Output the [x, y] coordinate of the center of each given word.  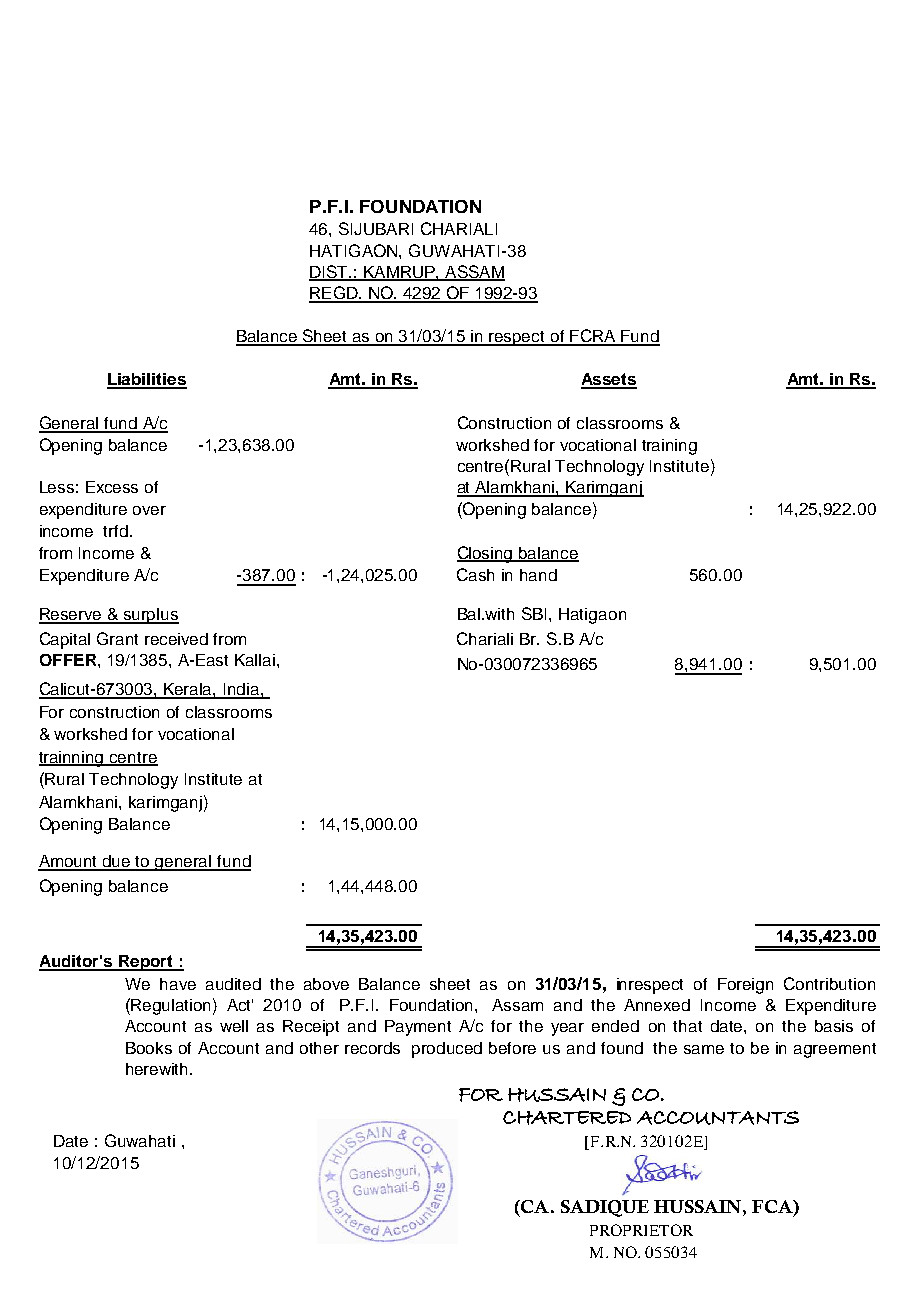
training [669, 447]
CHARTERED [567, 1118]
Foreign [745, 986]
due [117, 862]
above [326, 984]
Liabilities [147, 380]
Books [149, 1048]
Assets [609, 380]
